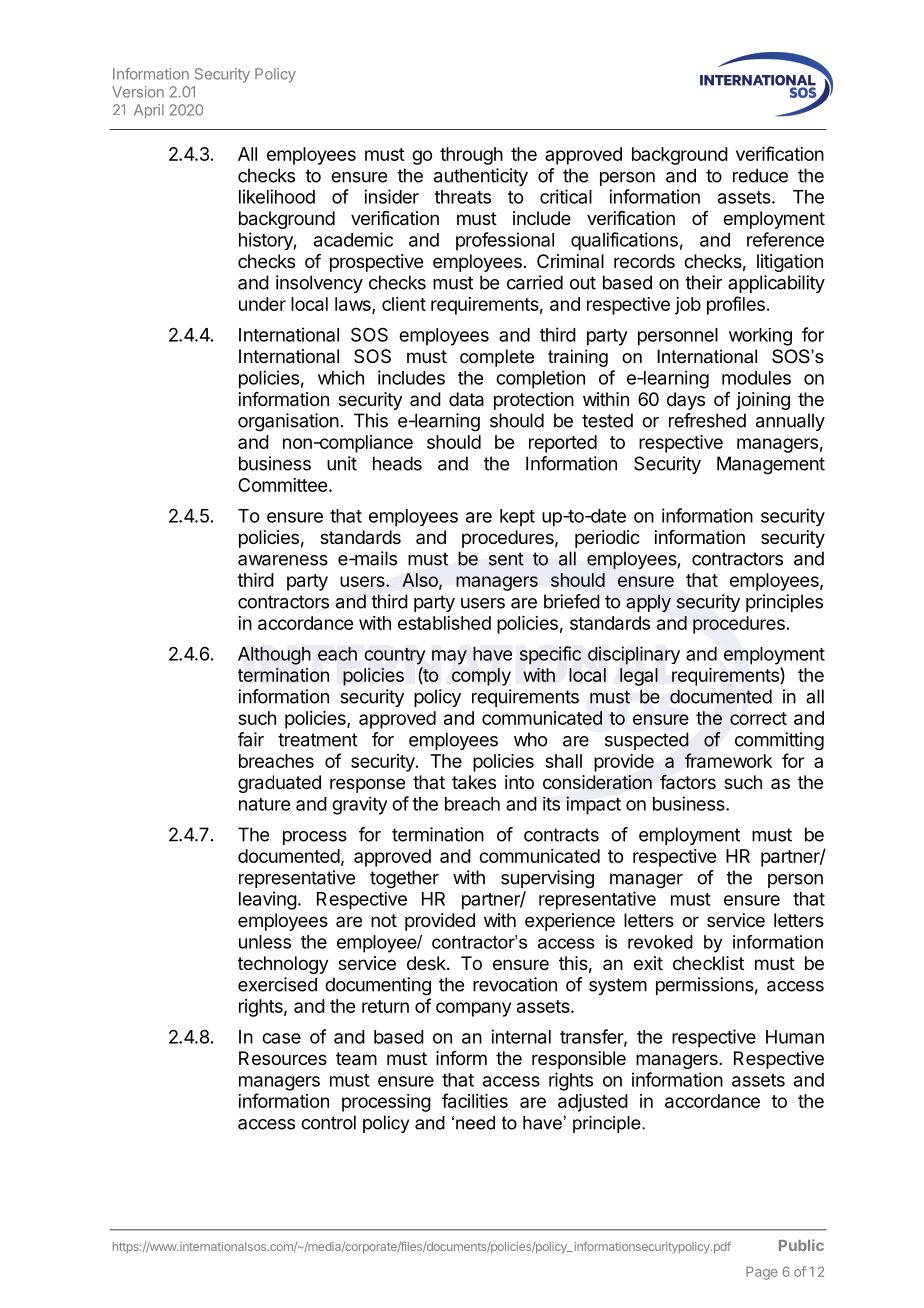 Image resolution: width=924 pixels, height=1308 pixels. What do you see at coordinates (760, 175) in the image?
I see `reduce` at bounding box center [760, 175].
